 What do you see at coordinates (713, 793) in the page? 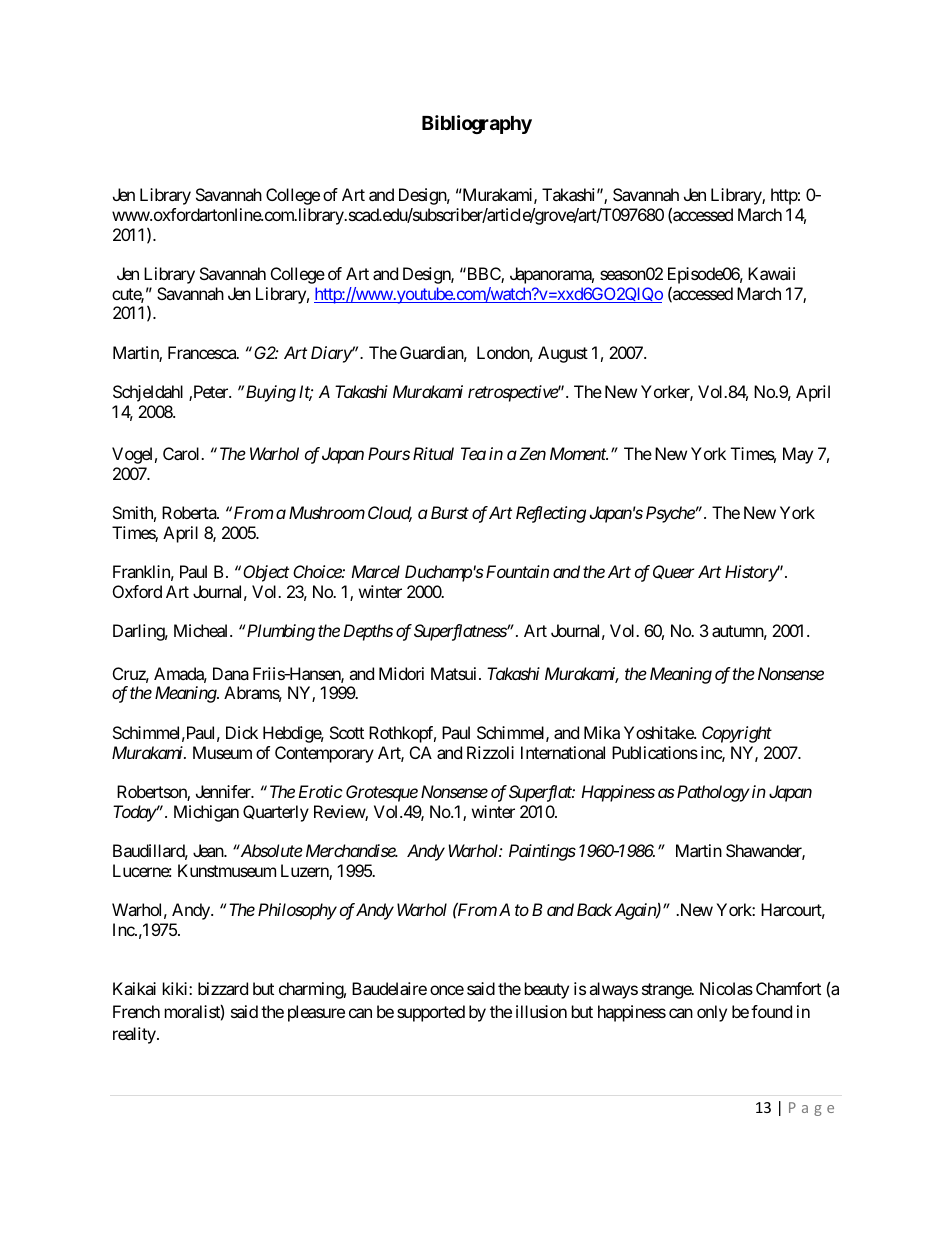
I see `Pathology` at bounding box center [713, 793].
